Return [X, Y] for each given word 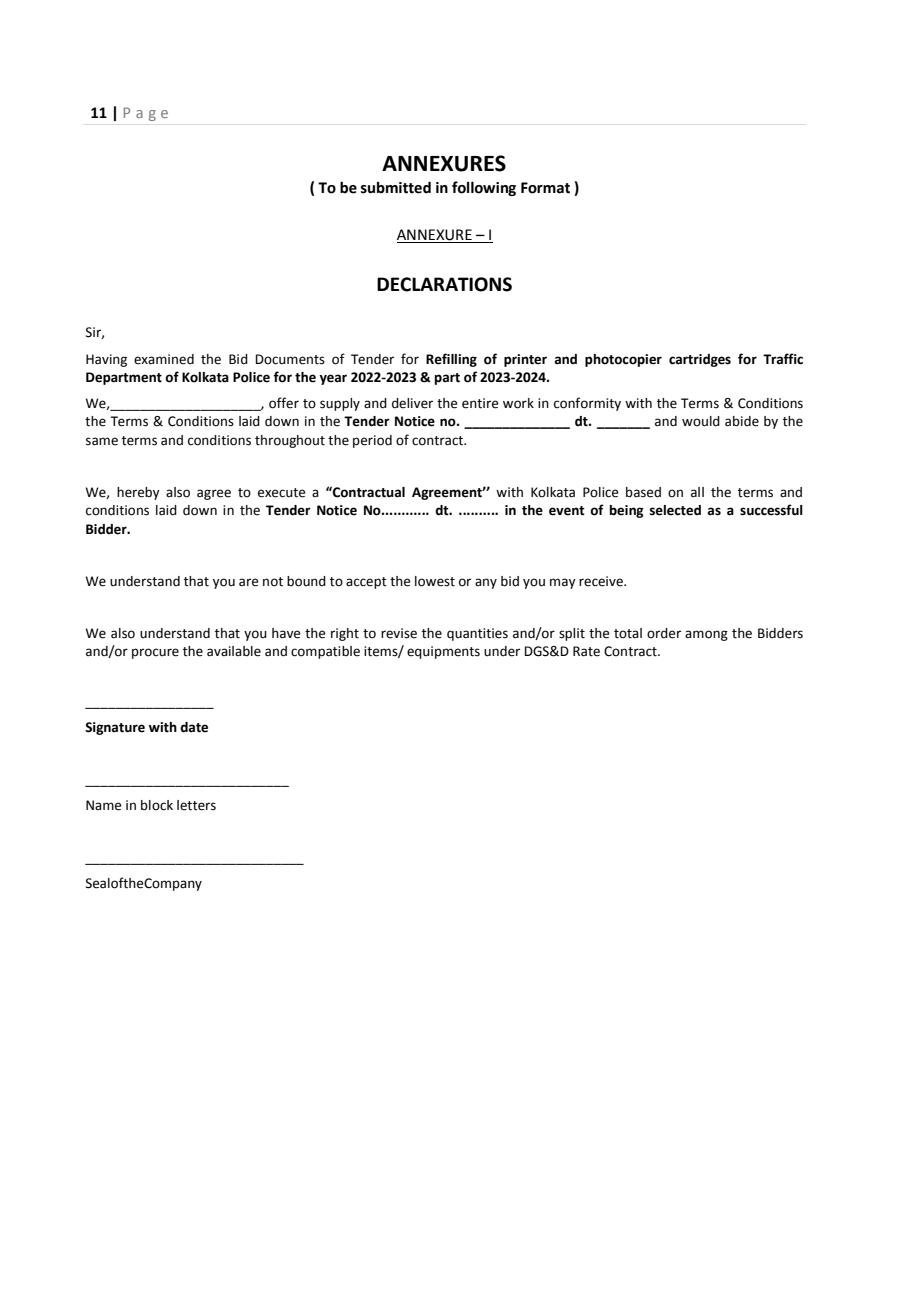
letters [196, 805]
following [484, 188]
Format [545, 188]
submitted [396, 187]
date [194, 727]
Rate [586, 651]
